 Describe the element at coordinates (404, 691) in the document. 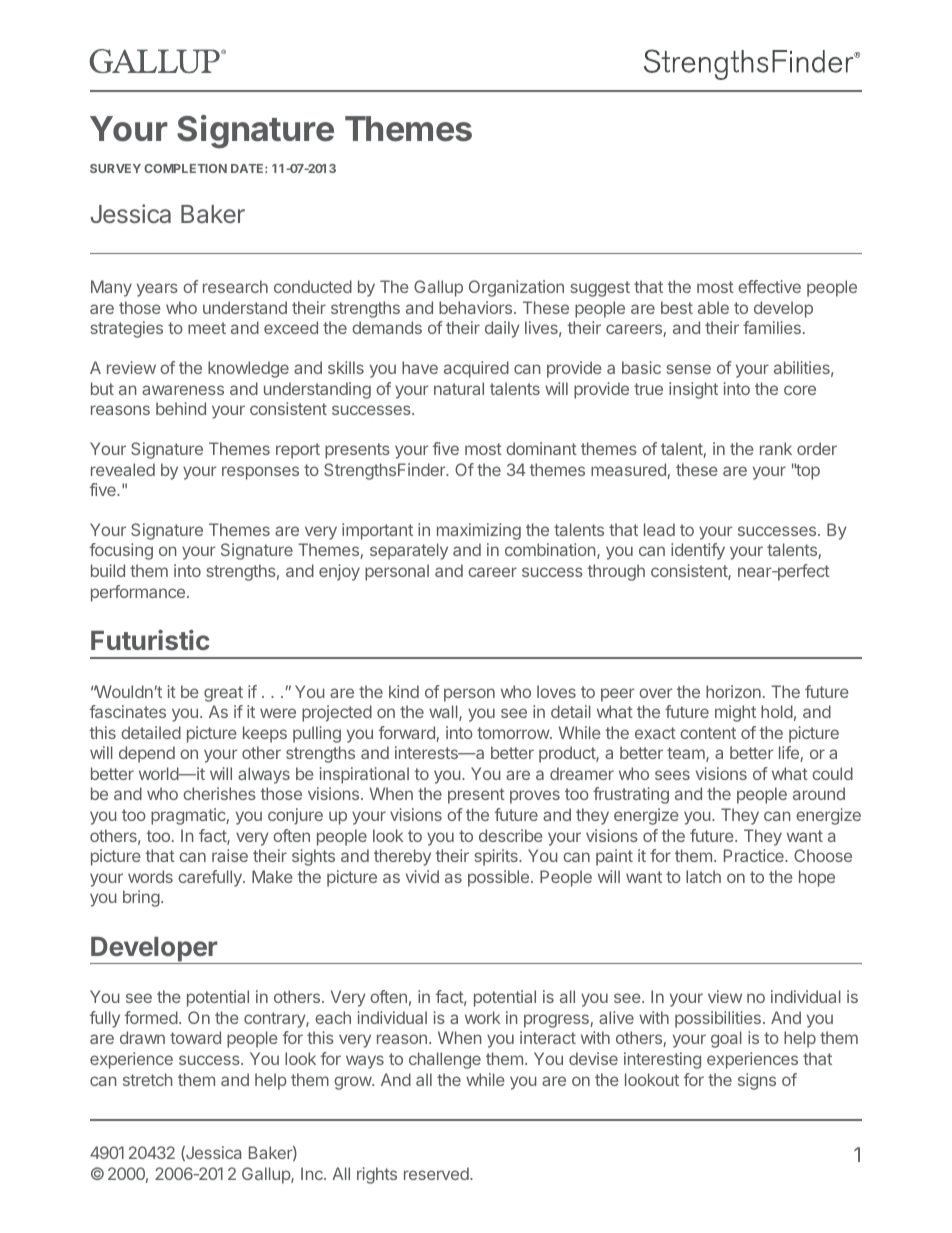

I see `kind` at that location.
